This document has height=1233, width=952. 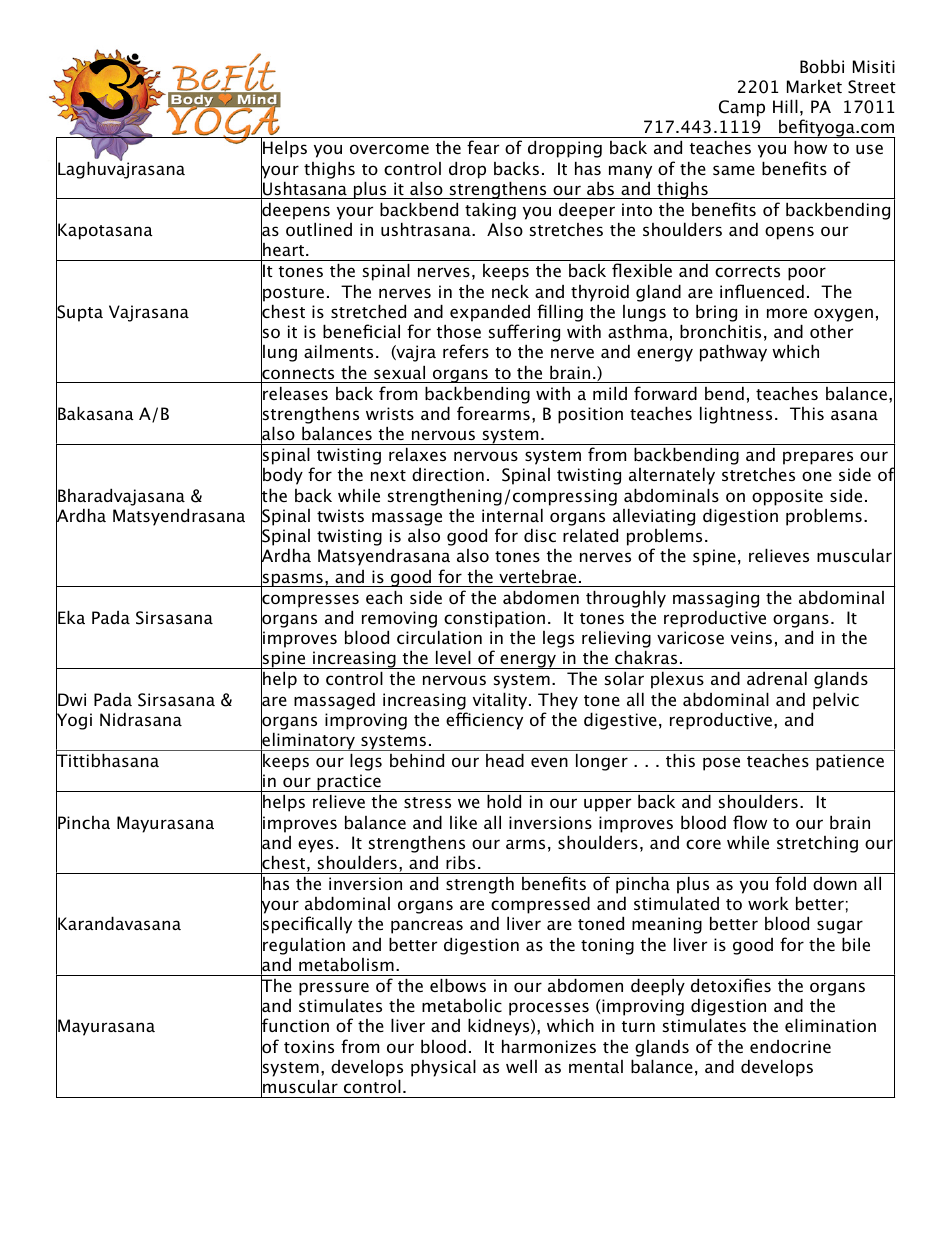 I want to click on massaging, so click(x=716, y=599).
